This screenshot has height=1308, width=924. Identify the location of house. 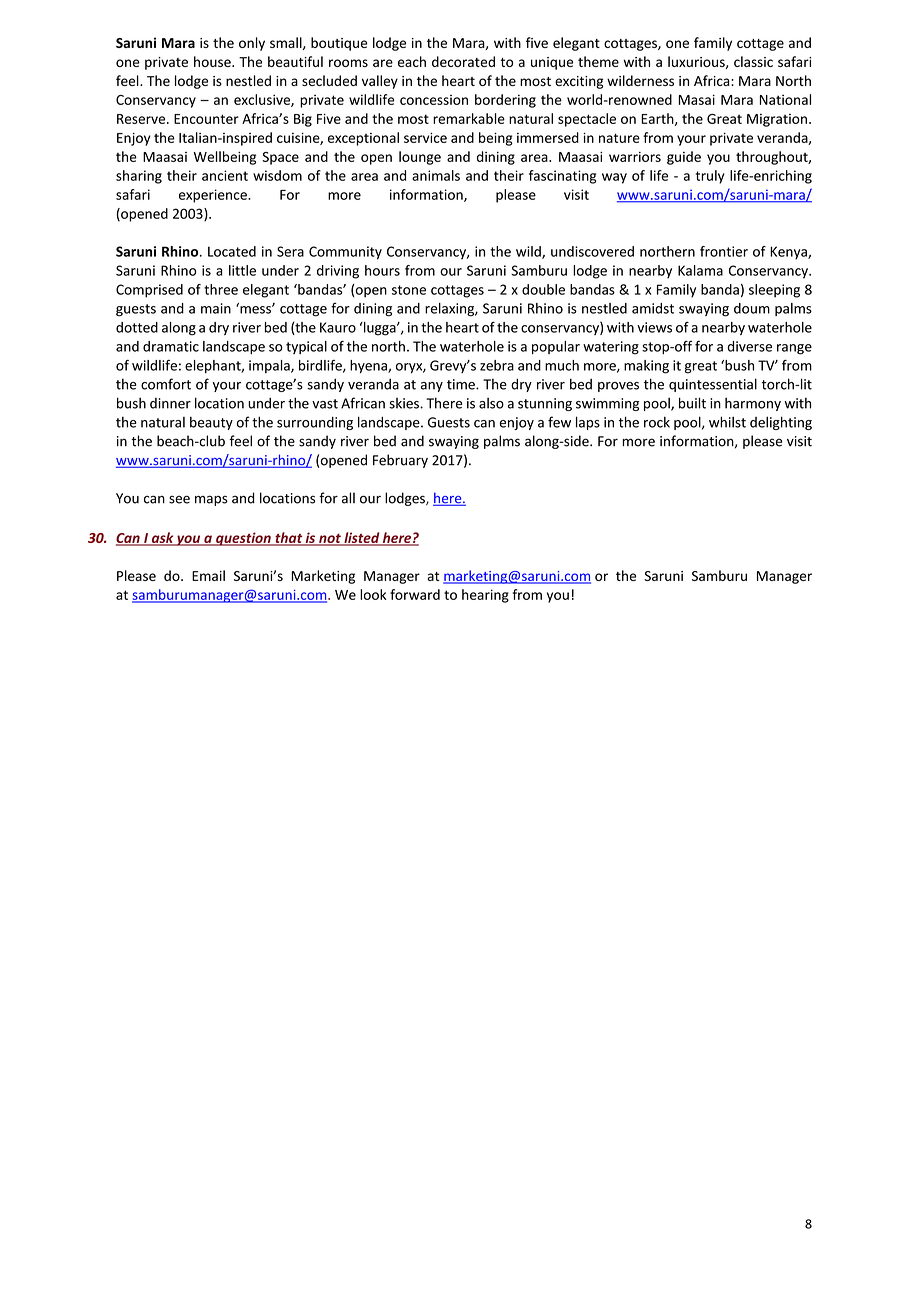
(213, 61).
